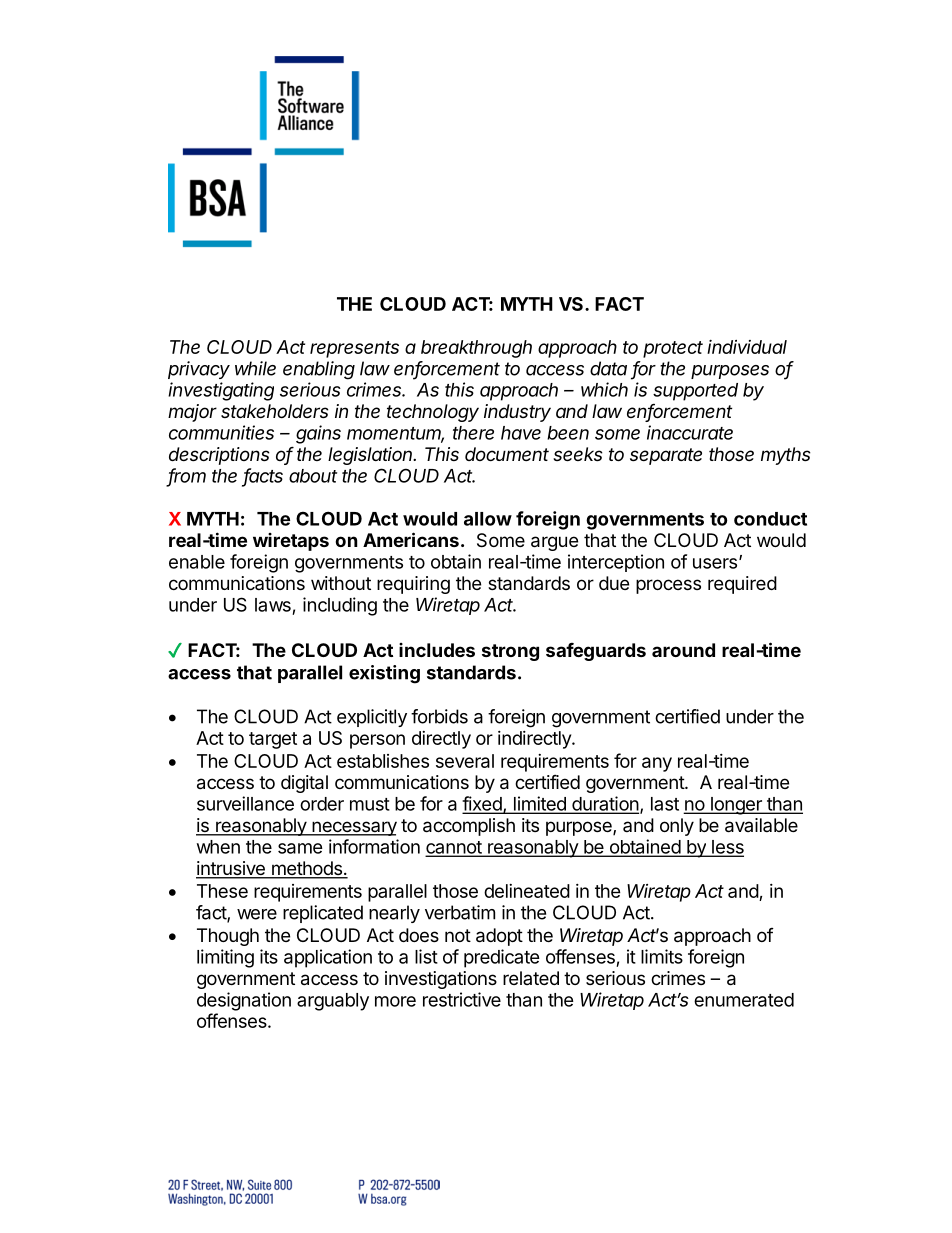 The image size is (952, 1233). What do you see at coordinates (255, 368) in the image?
I see `while` at bounding box center [255, 368].
